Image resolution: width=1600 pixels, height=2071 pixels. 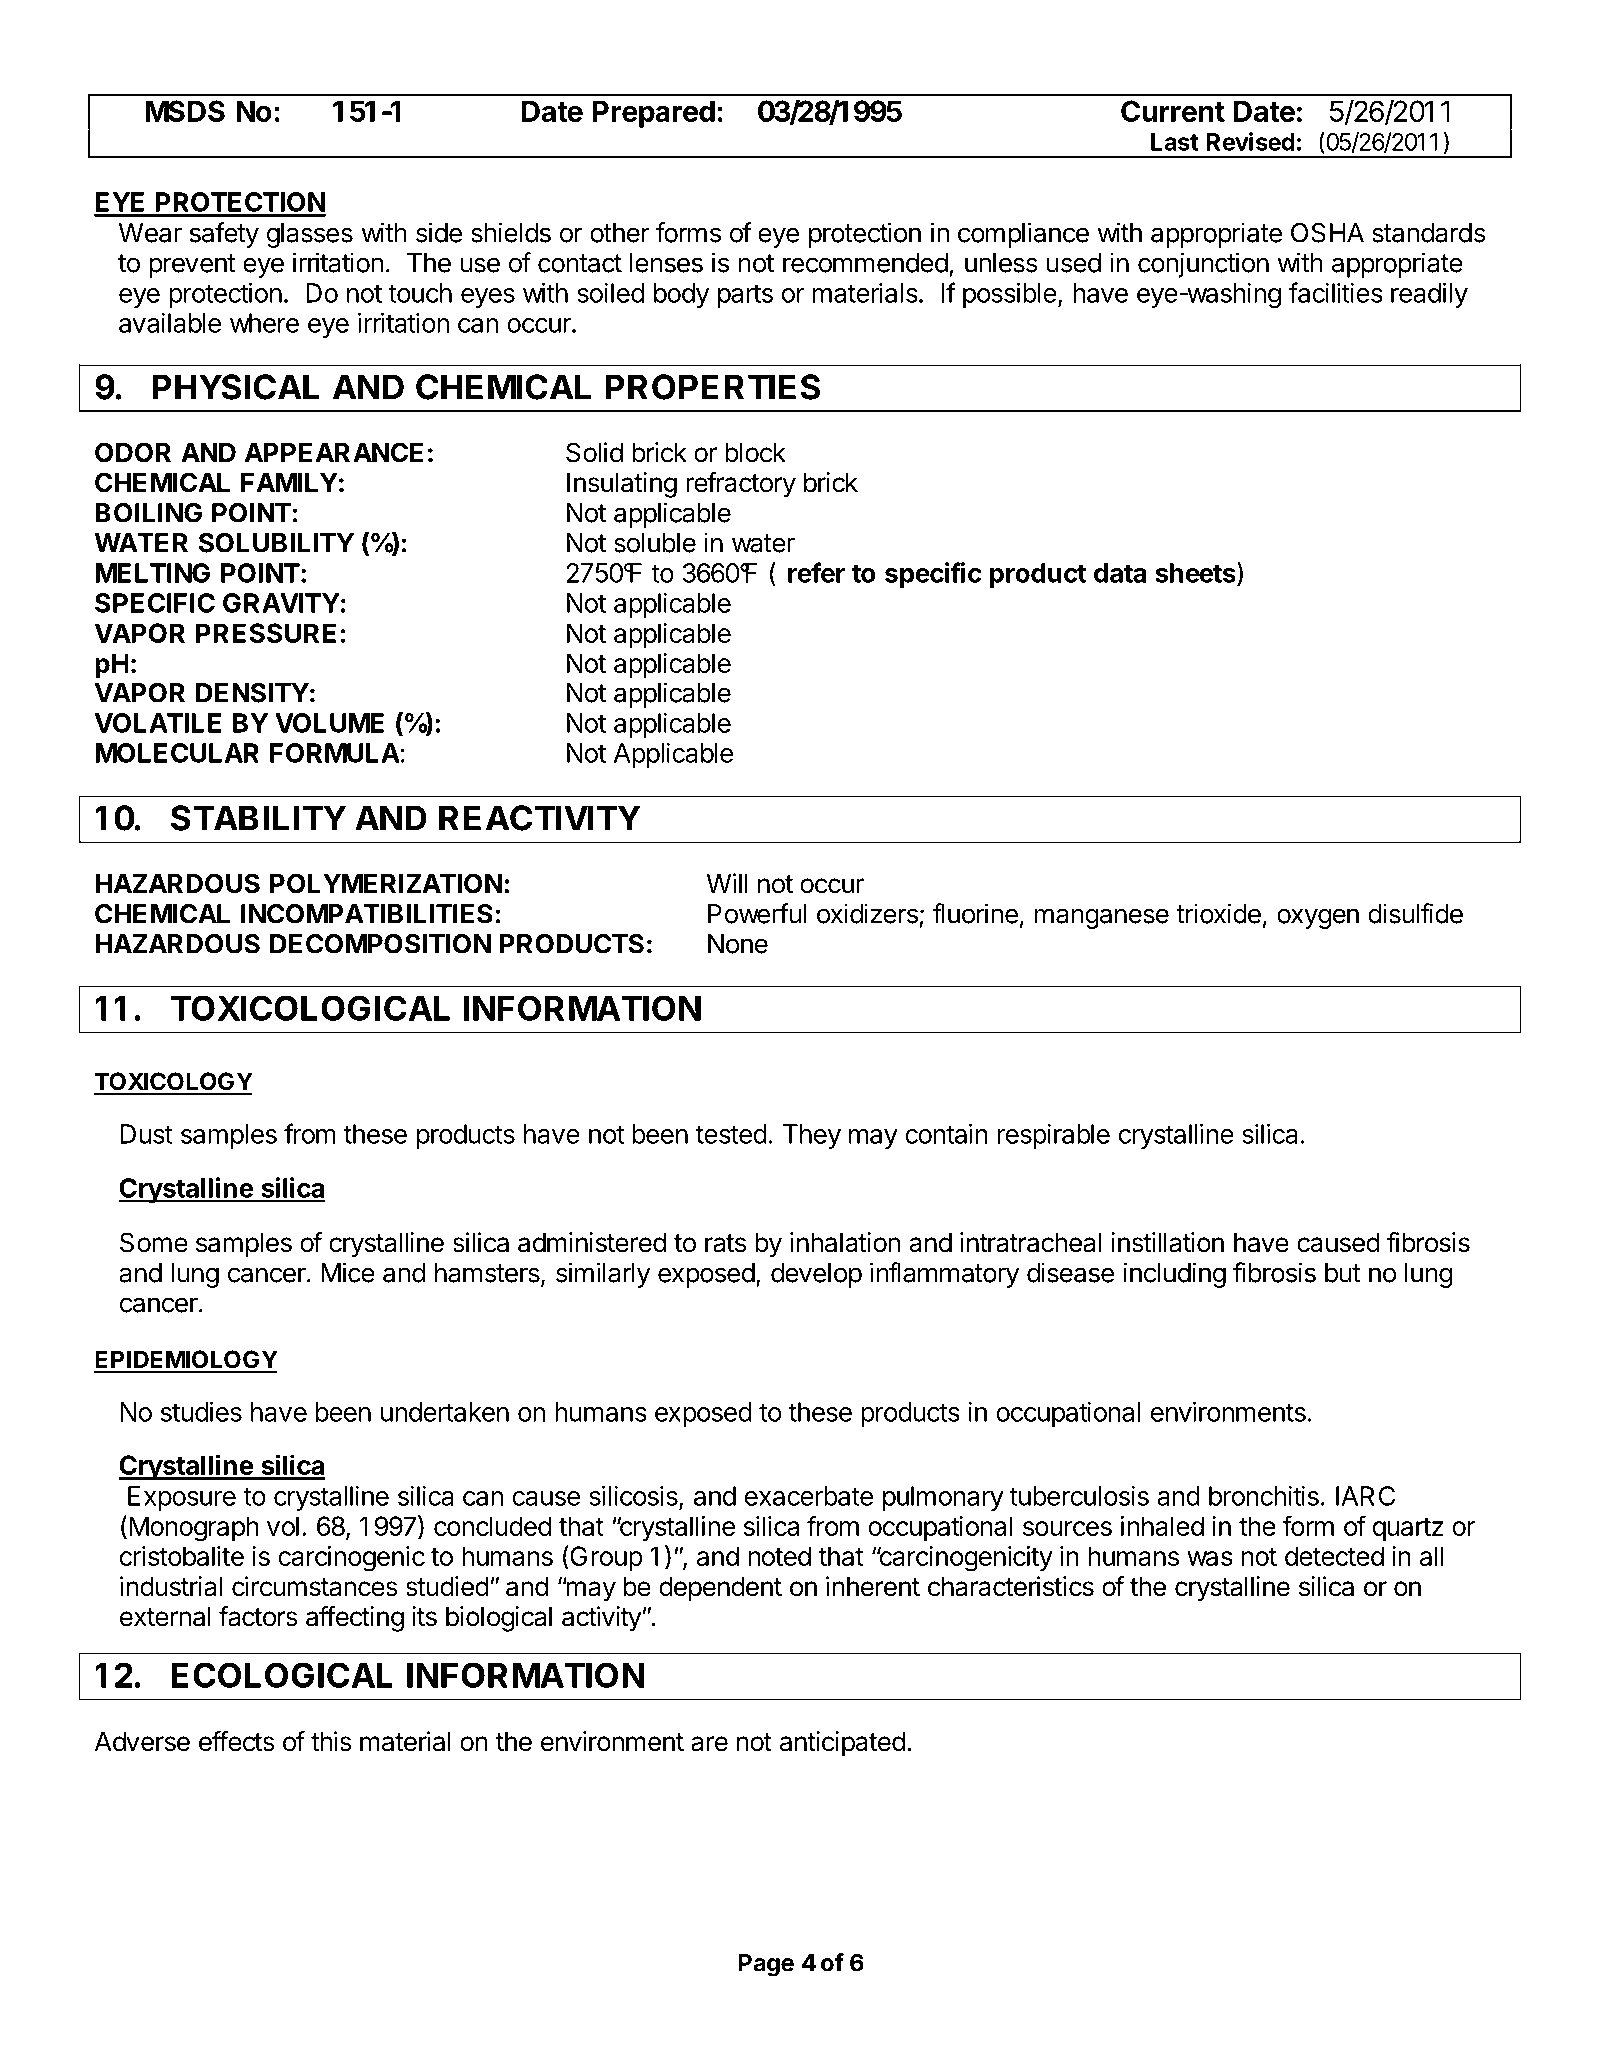 What do you see at coordinates (816, 1275) in the screenshot?
I see `develop` at bounding box center [816, 1275].
